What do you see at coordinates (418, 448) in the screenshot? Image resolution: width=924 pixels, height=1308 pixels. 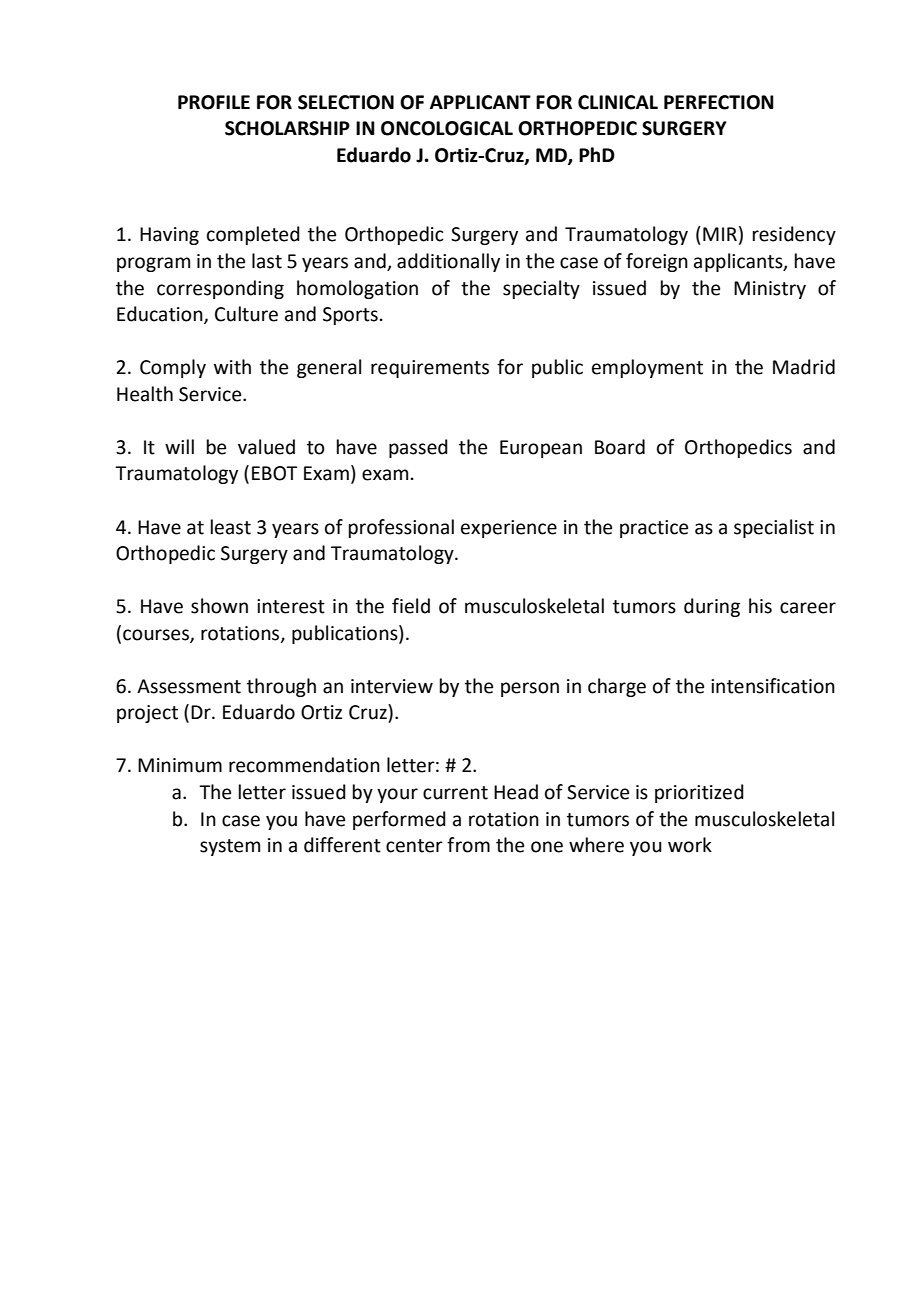 I see `passed` at bounding box center [418, 448].
